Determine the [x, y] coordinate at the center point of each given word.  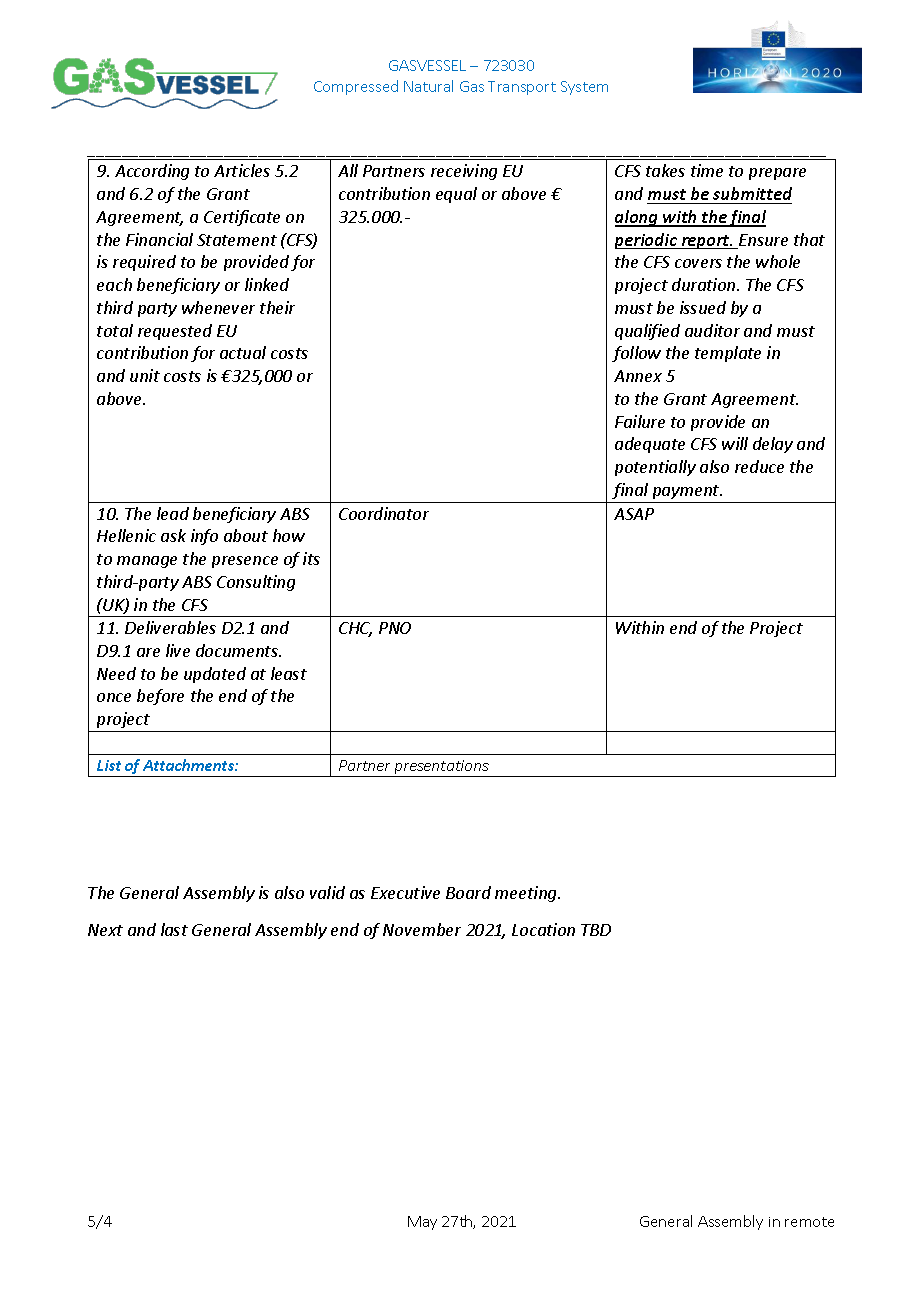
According [152, 172]
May [422, 1223]
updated [215, 675]
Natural [428, 86]
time [707, 170]
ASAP [634, 514]
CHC [355, 629]
